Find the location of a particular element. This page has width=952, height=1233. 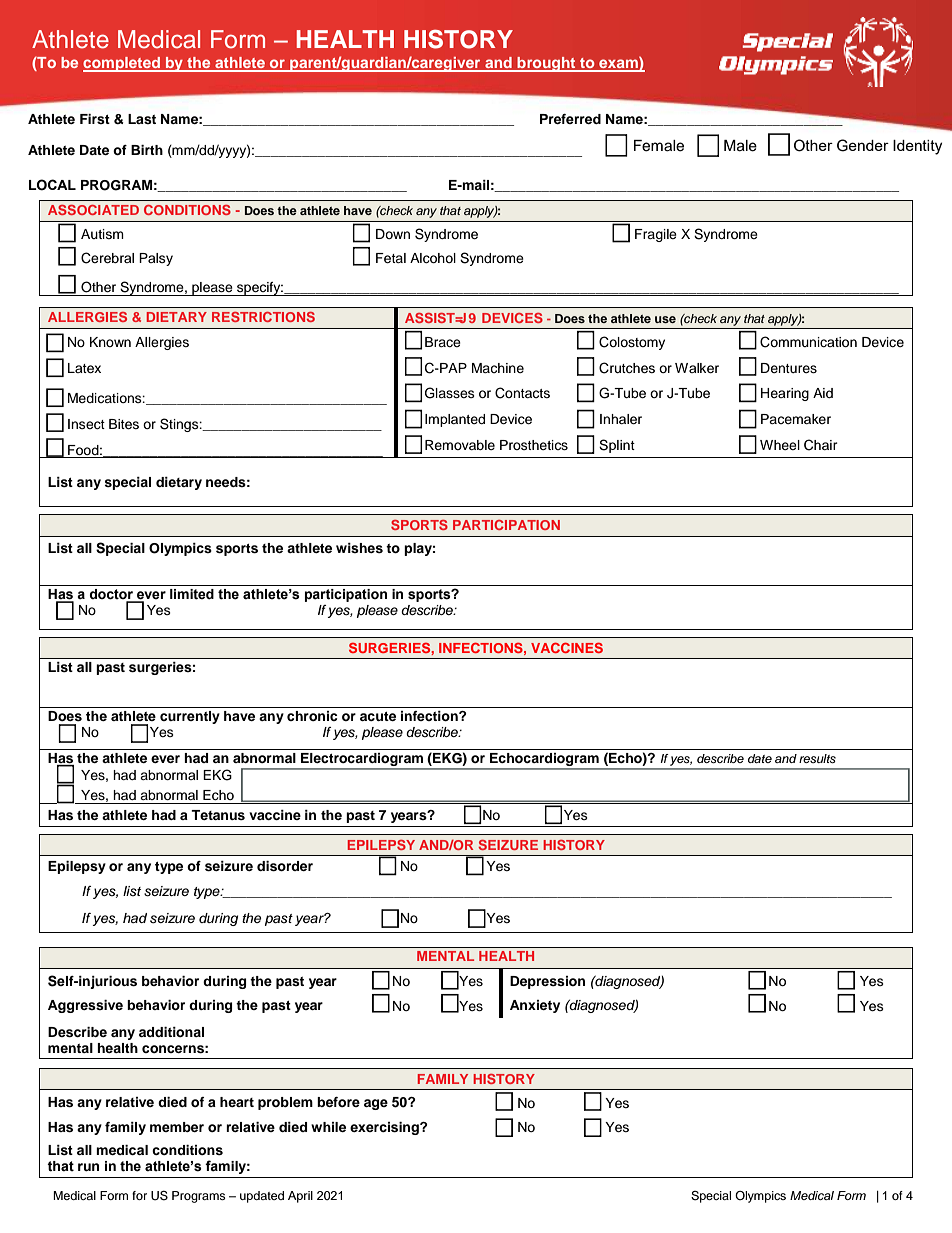

Tetanus is located at coordinates (218, 815).
